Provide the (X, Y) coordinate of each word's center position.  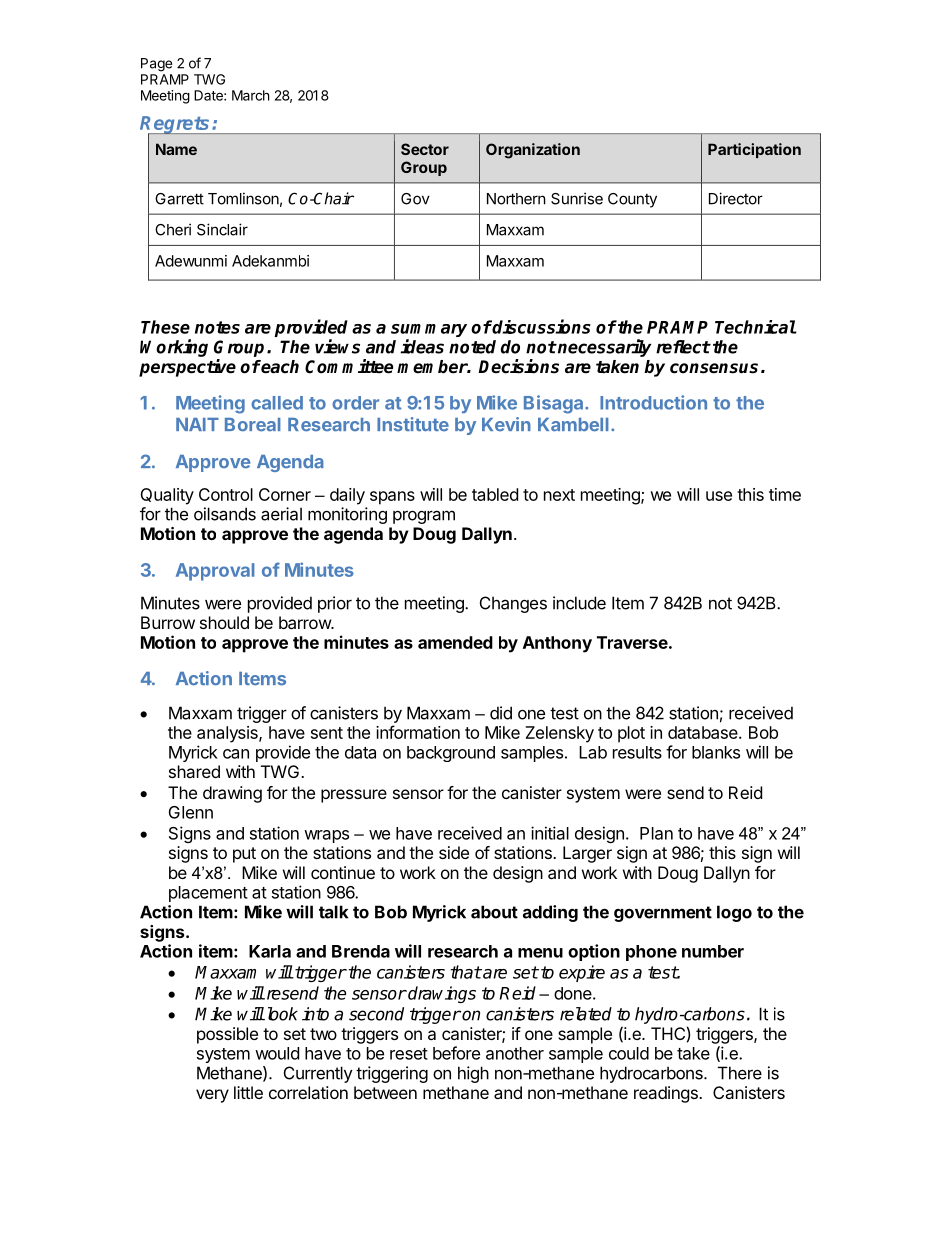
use (719, 496)
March (251, 95)
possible (227, 1035)
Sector (425, 149)
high (473, 1074)
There (740, 1073)
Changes (513, 604)
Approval (215, 572)
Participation (754, 150)
